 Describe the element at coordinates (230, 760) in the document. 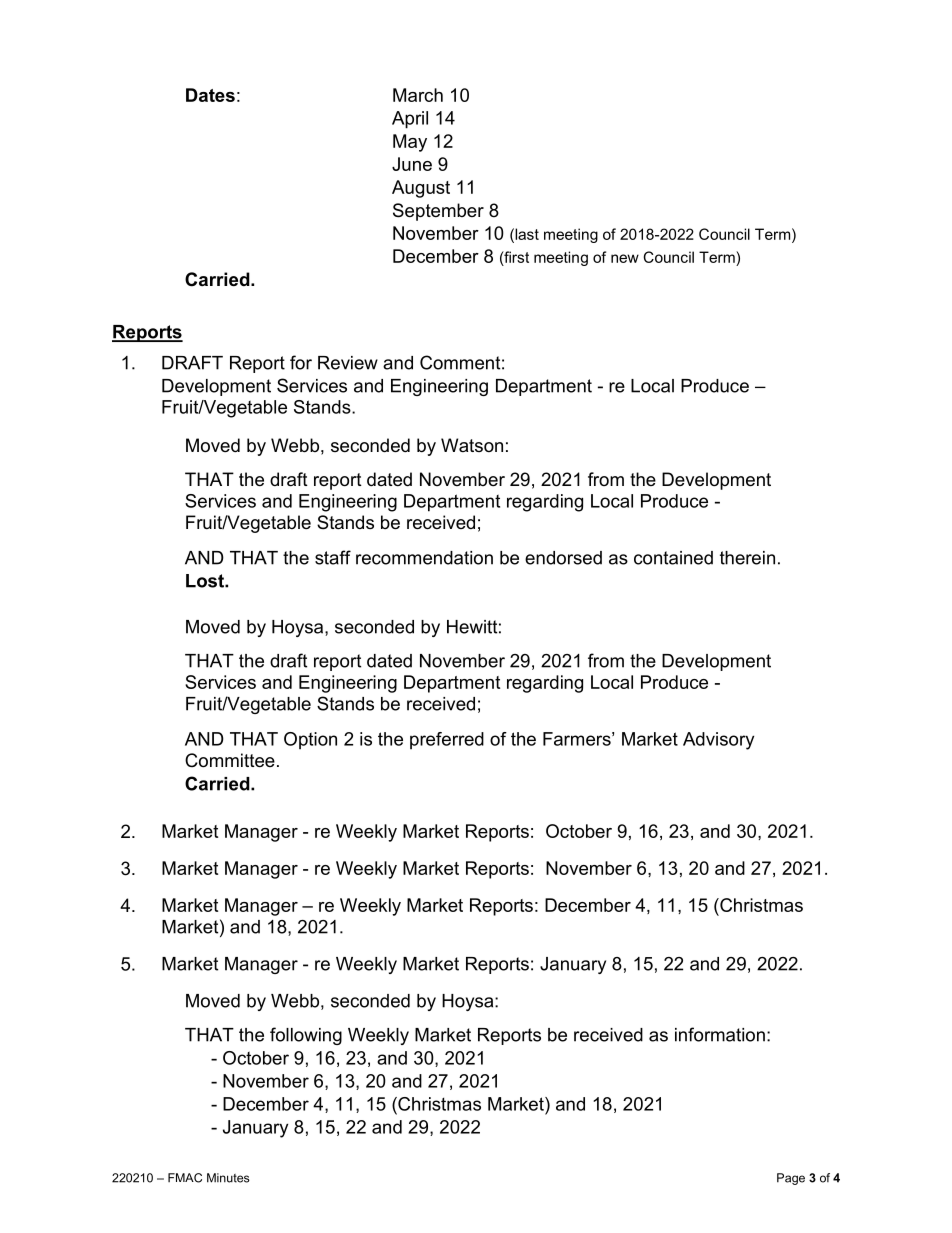

I see `Committee` at that location.
